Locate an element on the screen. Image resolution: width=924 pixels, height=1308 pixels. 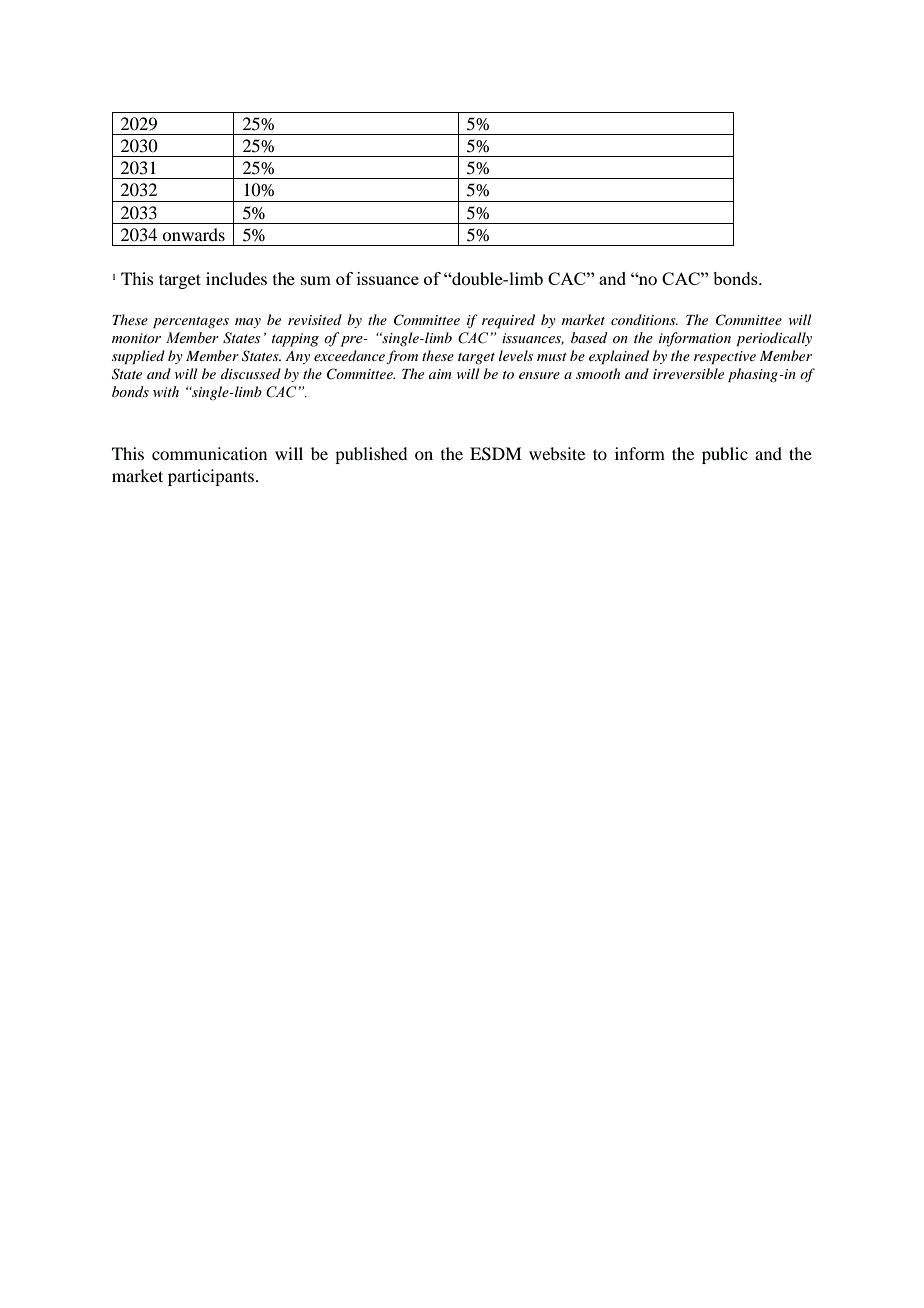
periodically is located at coordinates (774, 339).
